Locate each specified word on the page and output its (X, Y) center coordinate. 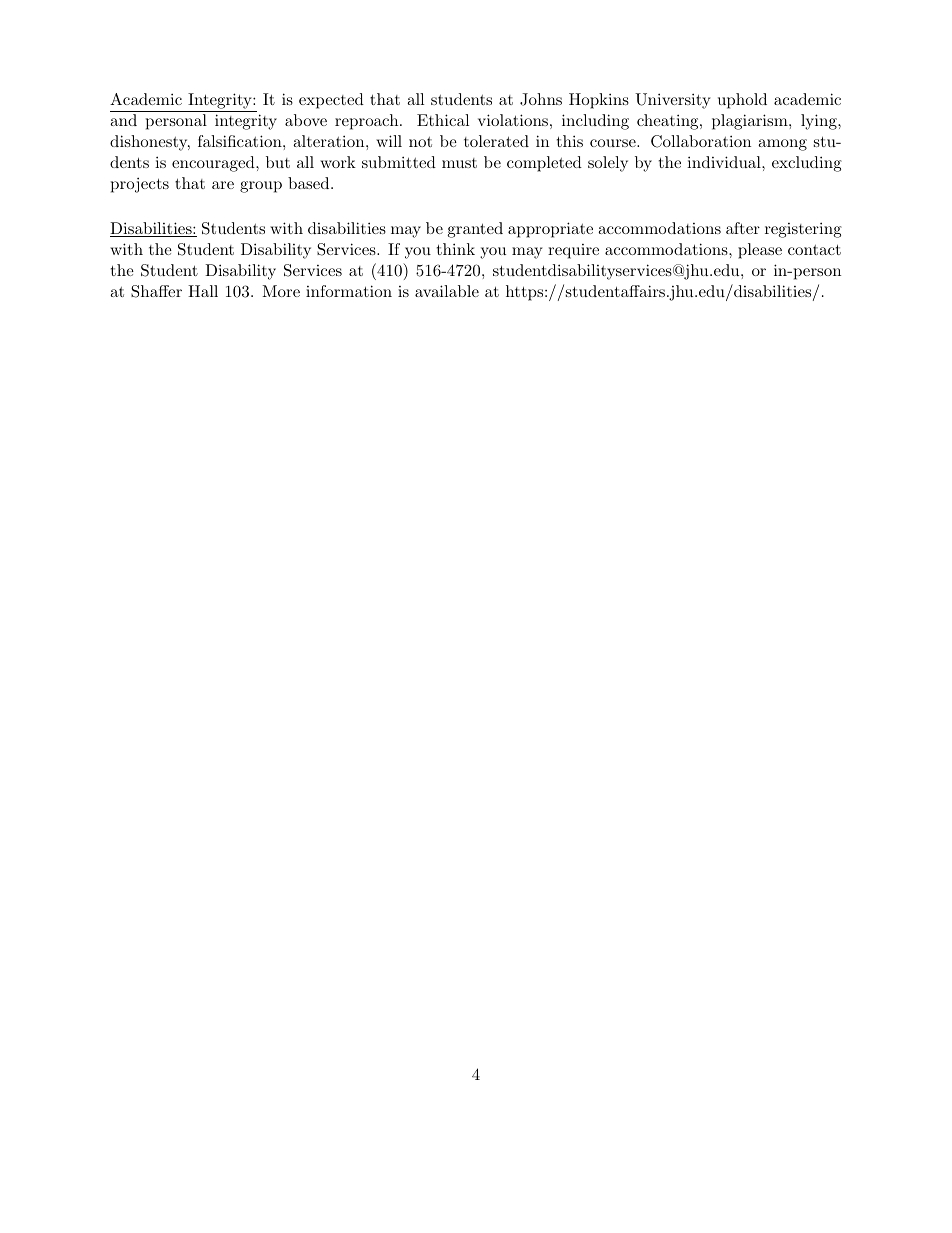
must (459, 163)
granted (475, 230)
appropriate (550, 230)
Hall (203, 291)
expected (331, 101)
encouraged (214, 164)
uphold (742, 101)
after (743, 228)
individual (725, 162)
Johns (541, 99)
